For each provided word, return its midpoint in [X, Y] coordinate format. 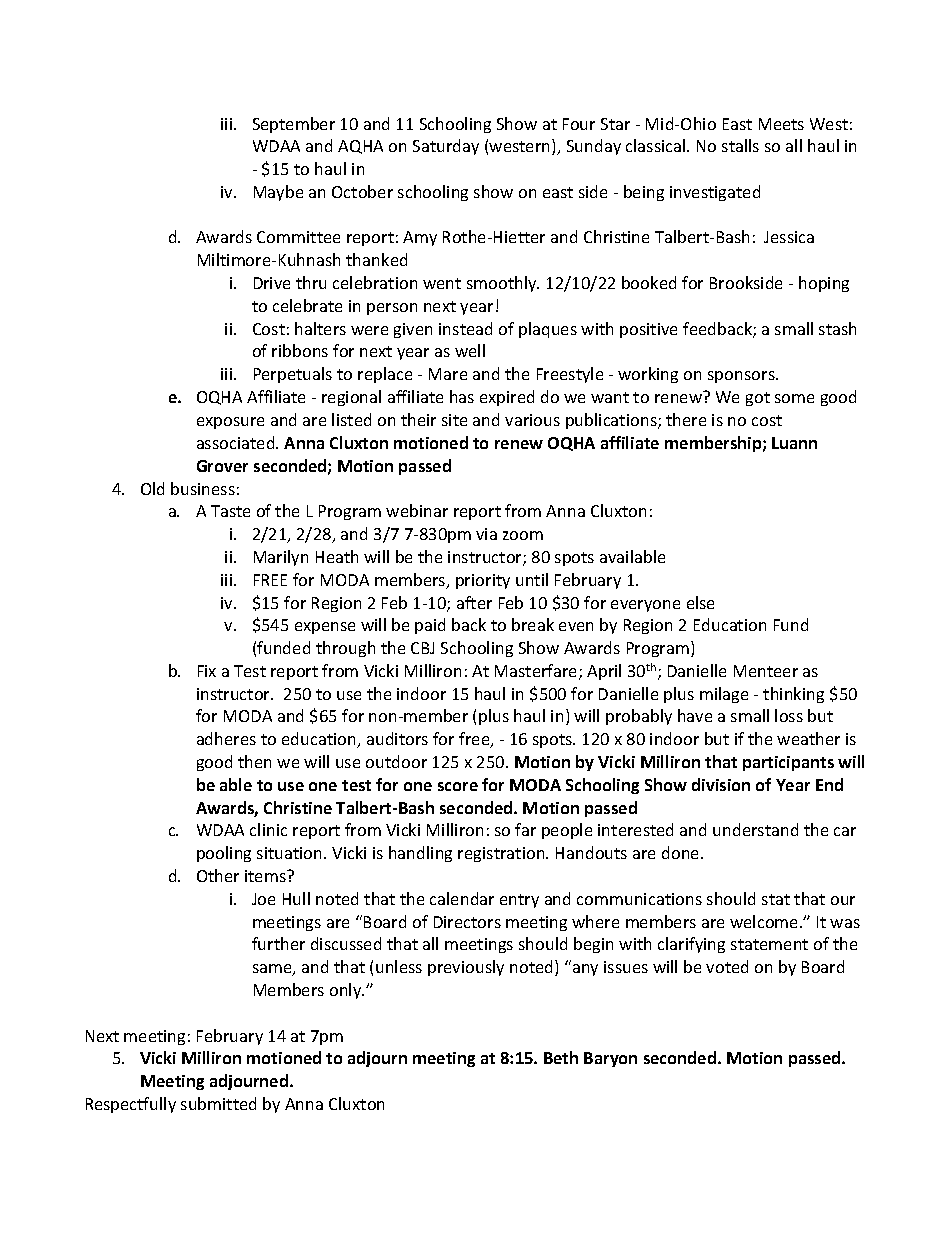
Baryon [610, 1059]
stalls [740, 145]
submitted [218, 1103]
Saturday [446, 147]
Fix [207, 671]
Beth [561, 1057]
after [474, 602]
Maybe [278, 193]
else [700, 602]
